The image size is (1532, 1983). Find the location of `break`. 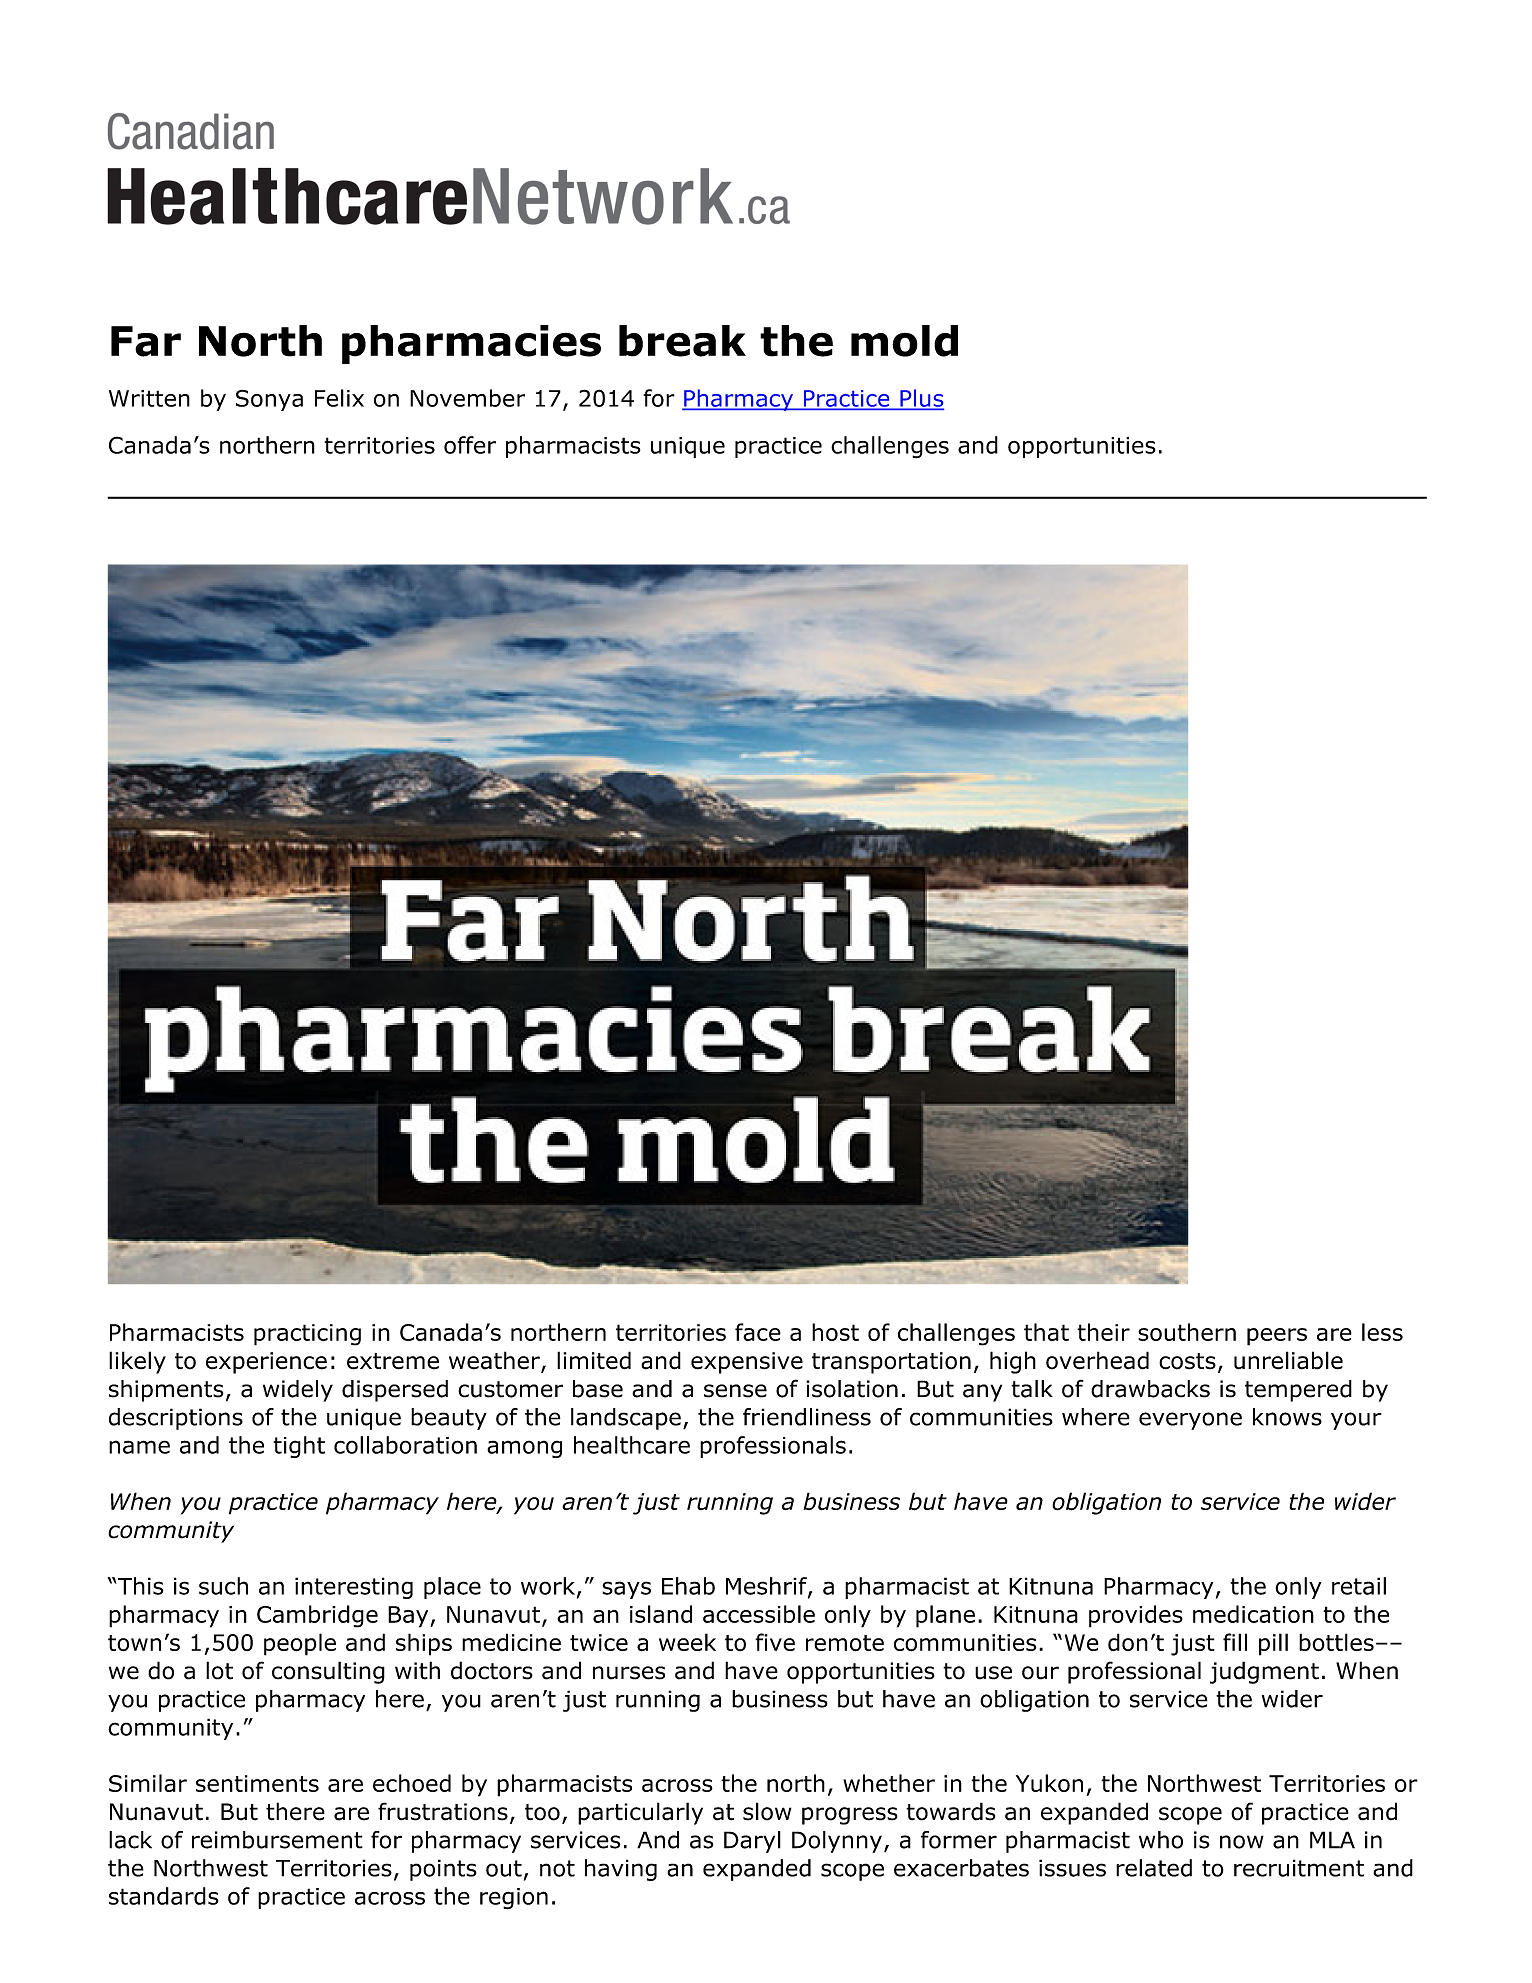

break is located at coordinates (682, 341).
